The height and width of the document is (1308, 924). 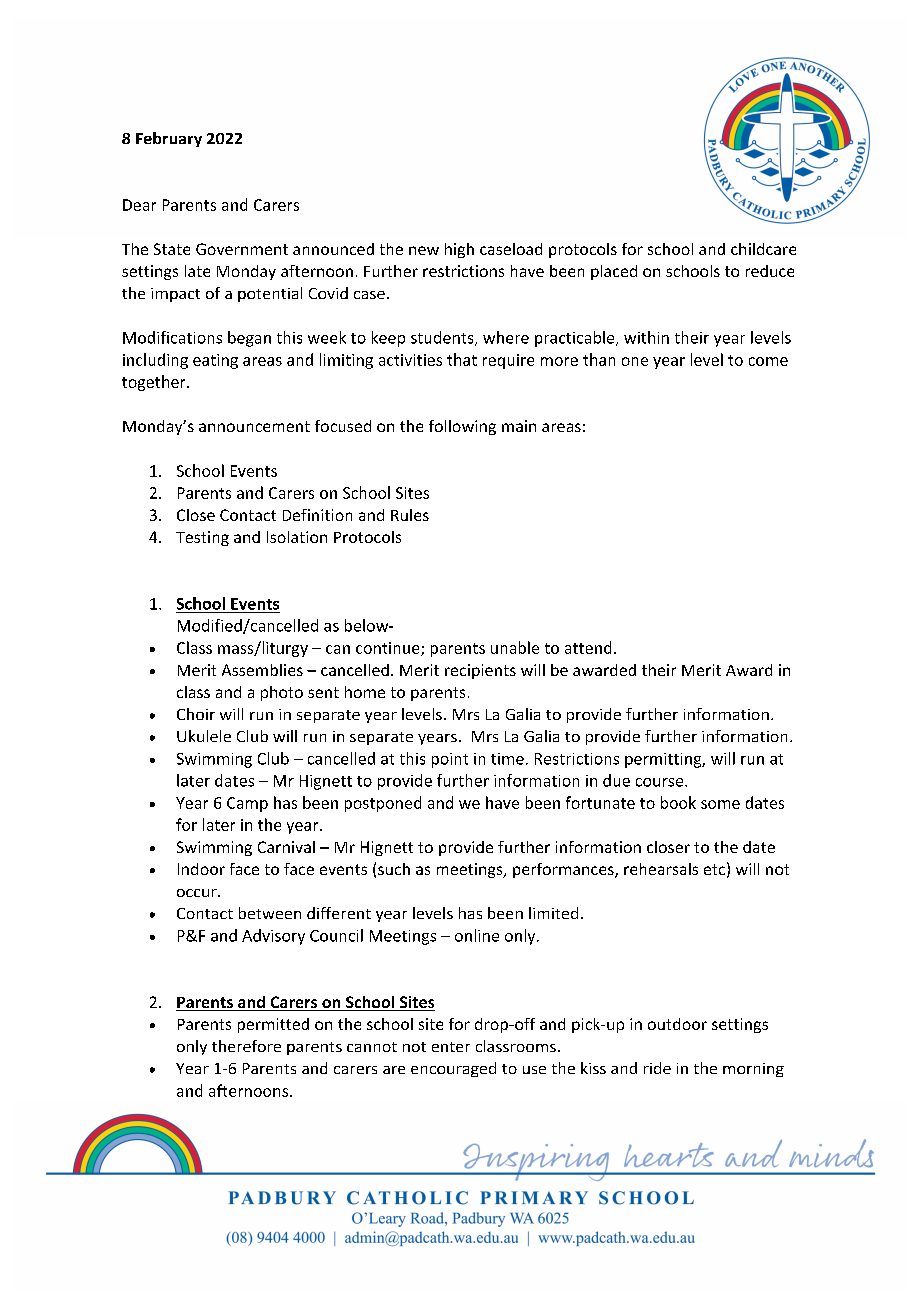 What do you see at coordinates (451, 1047) in the document?
I see `enter` at bounding box center [451, 1047].
